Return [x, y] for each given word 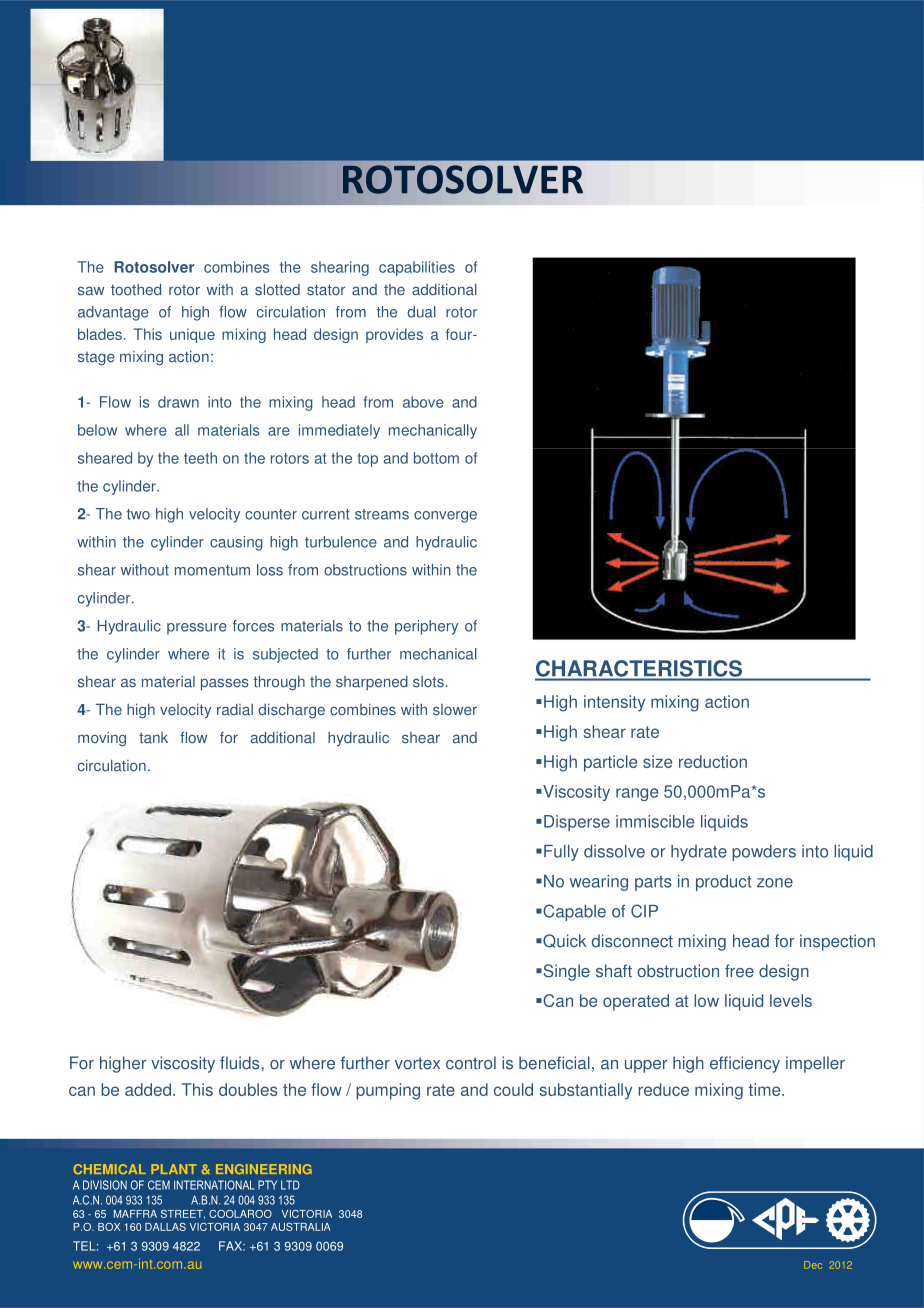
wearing [599, 883]
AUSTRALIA [301, 1227]
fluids [240, 1063]
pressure [197, 629]
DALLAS [165, 1227]
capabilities [417, 268]
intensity [614, 703]
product [723, 883]
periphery [426, 627]
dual [421, 312]
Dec [813, 1265]
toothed [136, 290]
